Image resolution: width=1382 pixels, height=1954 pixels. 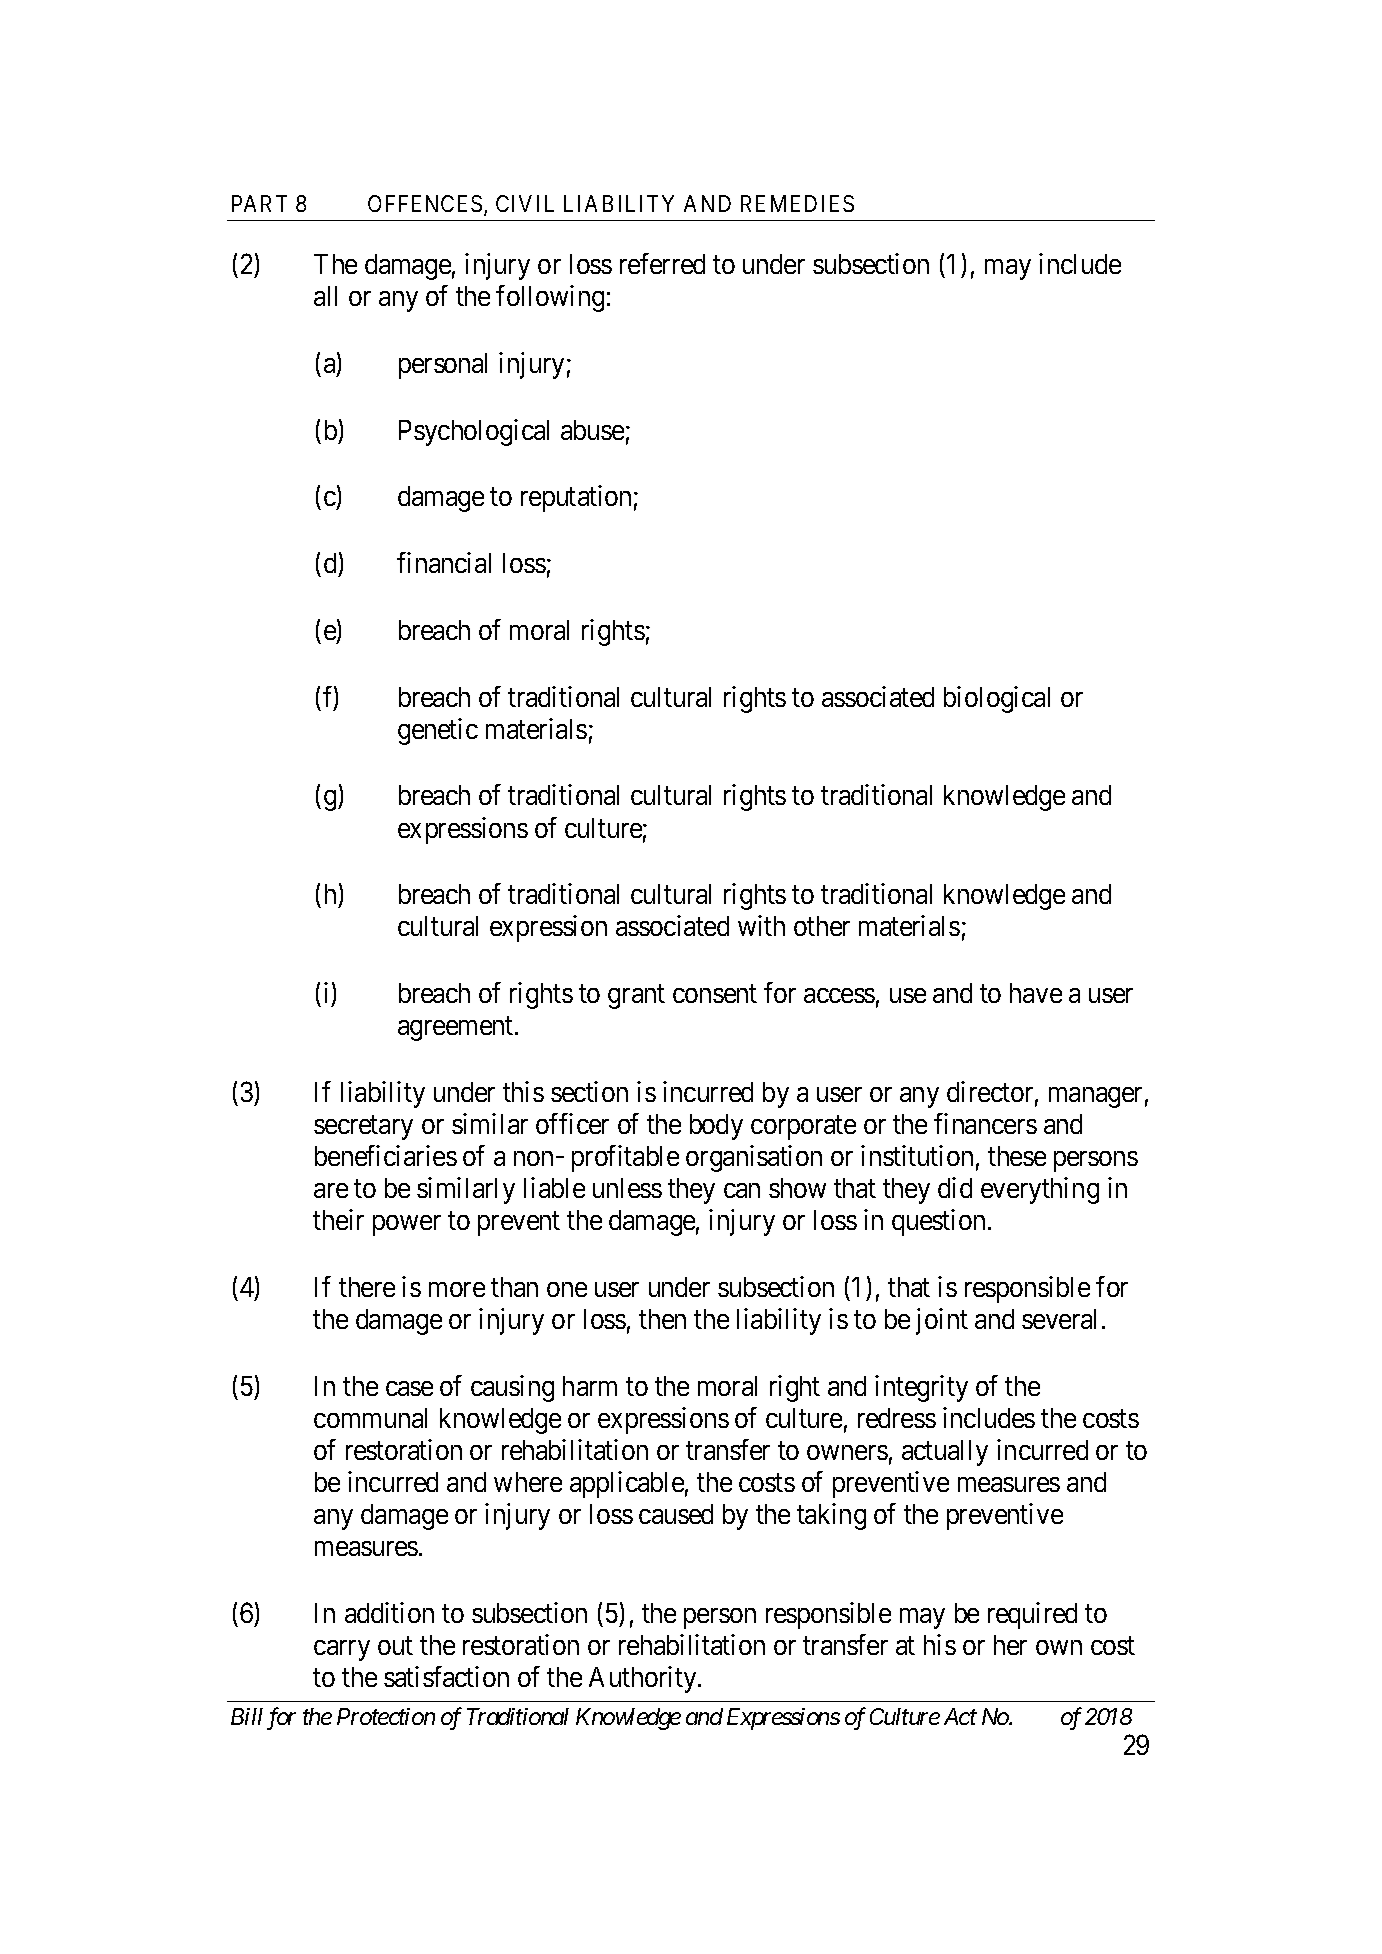 I want to click on REMEDIES, so click(x=797, y=203).
